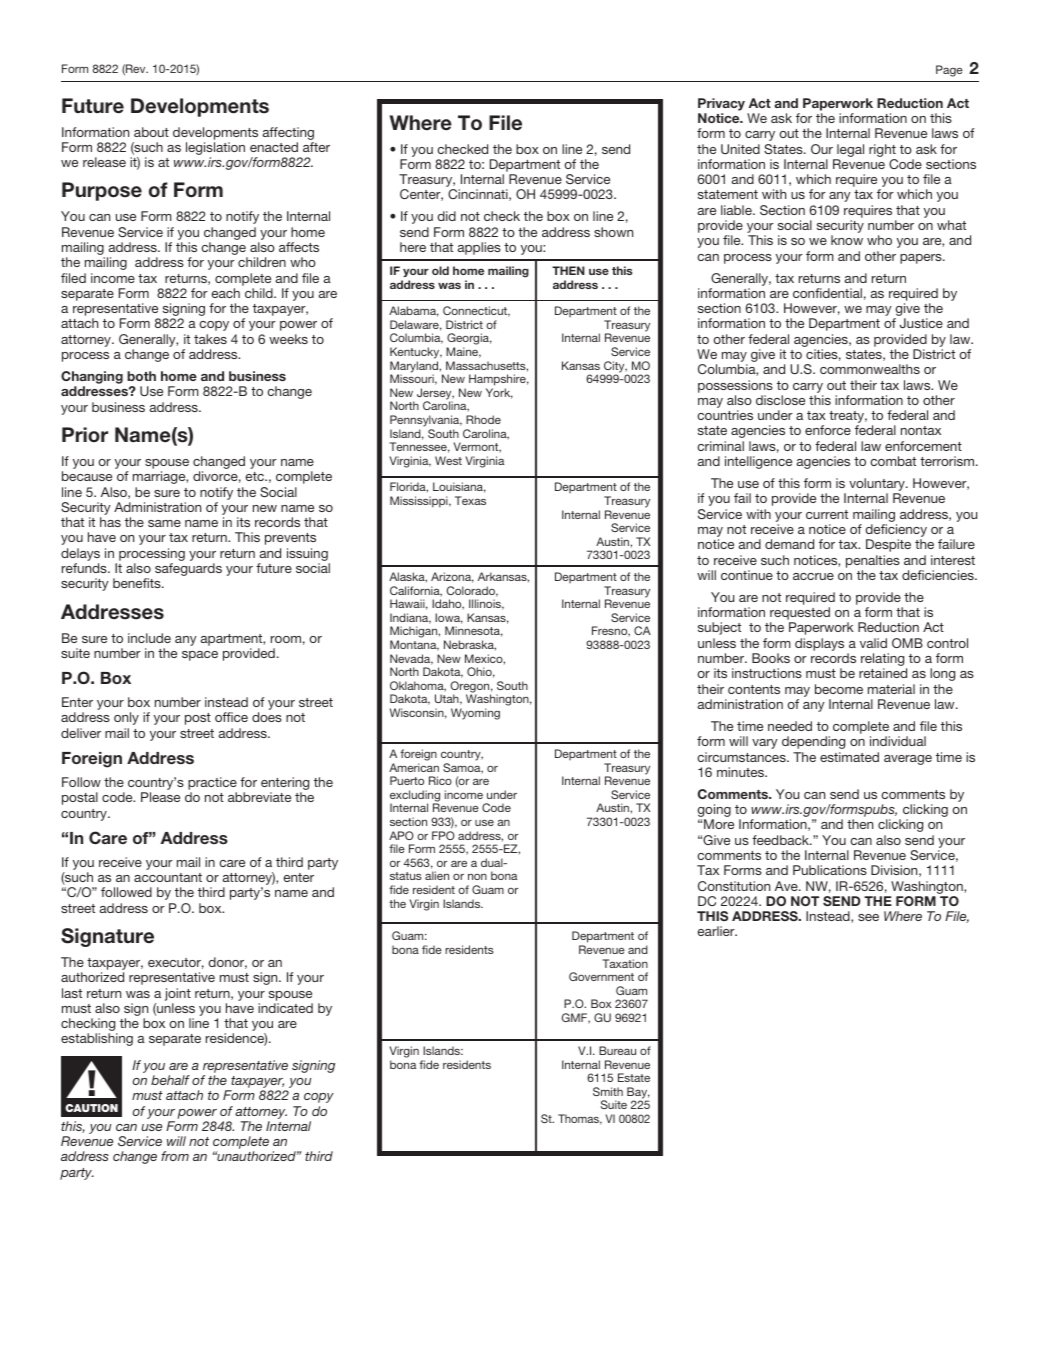 The height and width of the screenshot is (1345, 1040). Describe the element at coordinates (449, 618) in the screenshot. I see `Iowa` at that location.
